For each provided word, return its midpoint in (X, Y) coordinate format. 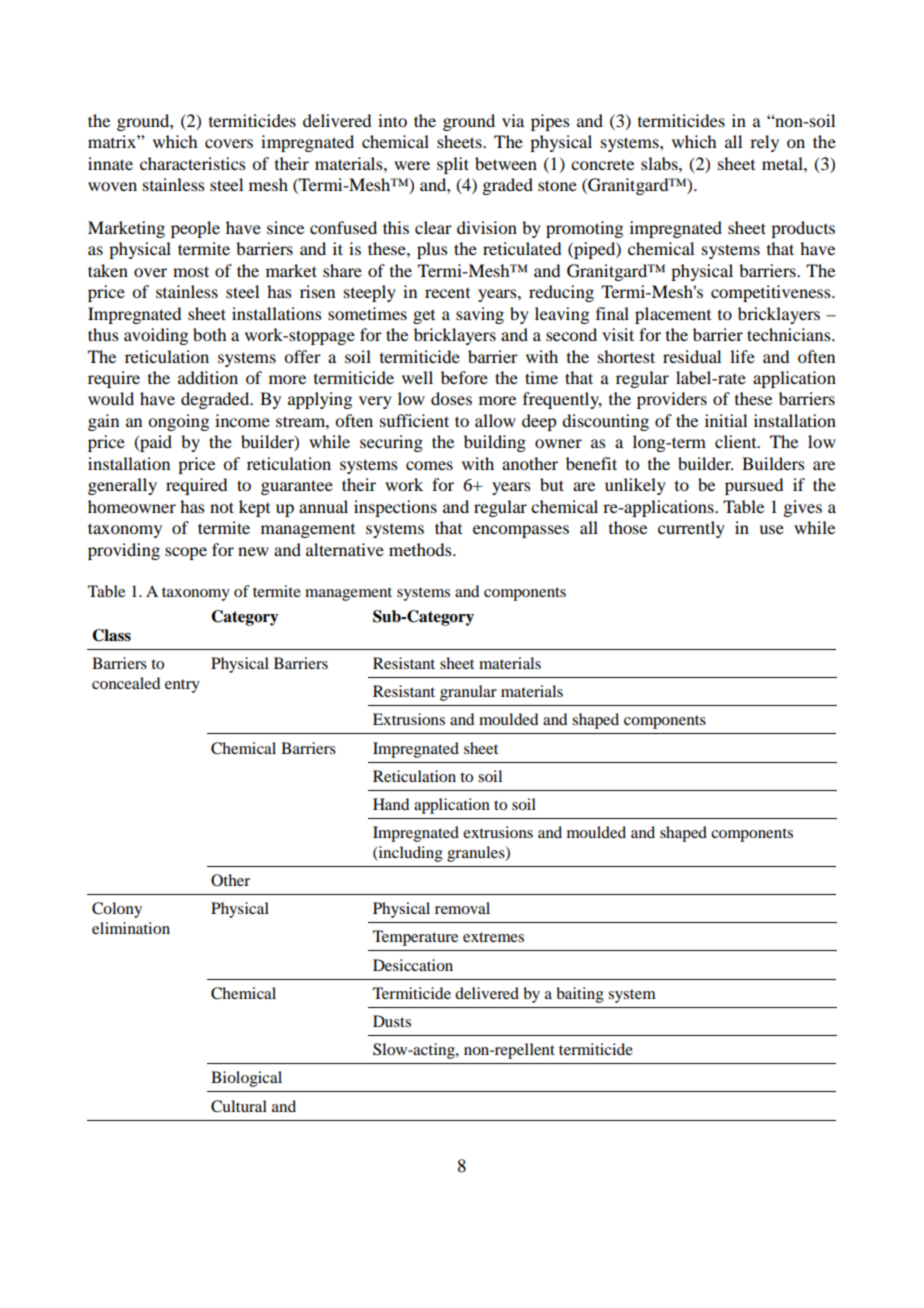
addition (208, 377)
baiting (580, 995)
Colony (117, 910)
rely (764, 143)
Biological (246, 1079)
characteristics (193, 163)
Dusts (392, 1021)
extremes (493, 937)
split (453, 165)
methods (421, 549)
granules (477, 854)
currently (691, 529)
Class (111, 635)
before (464, 377)
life (742, 356)
